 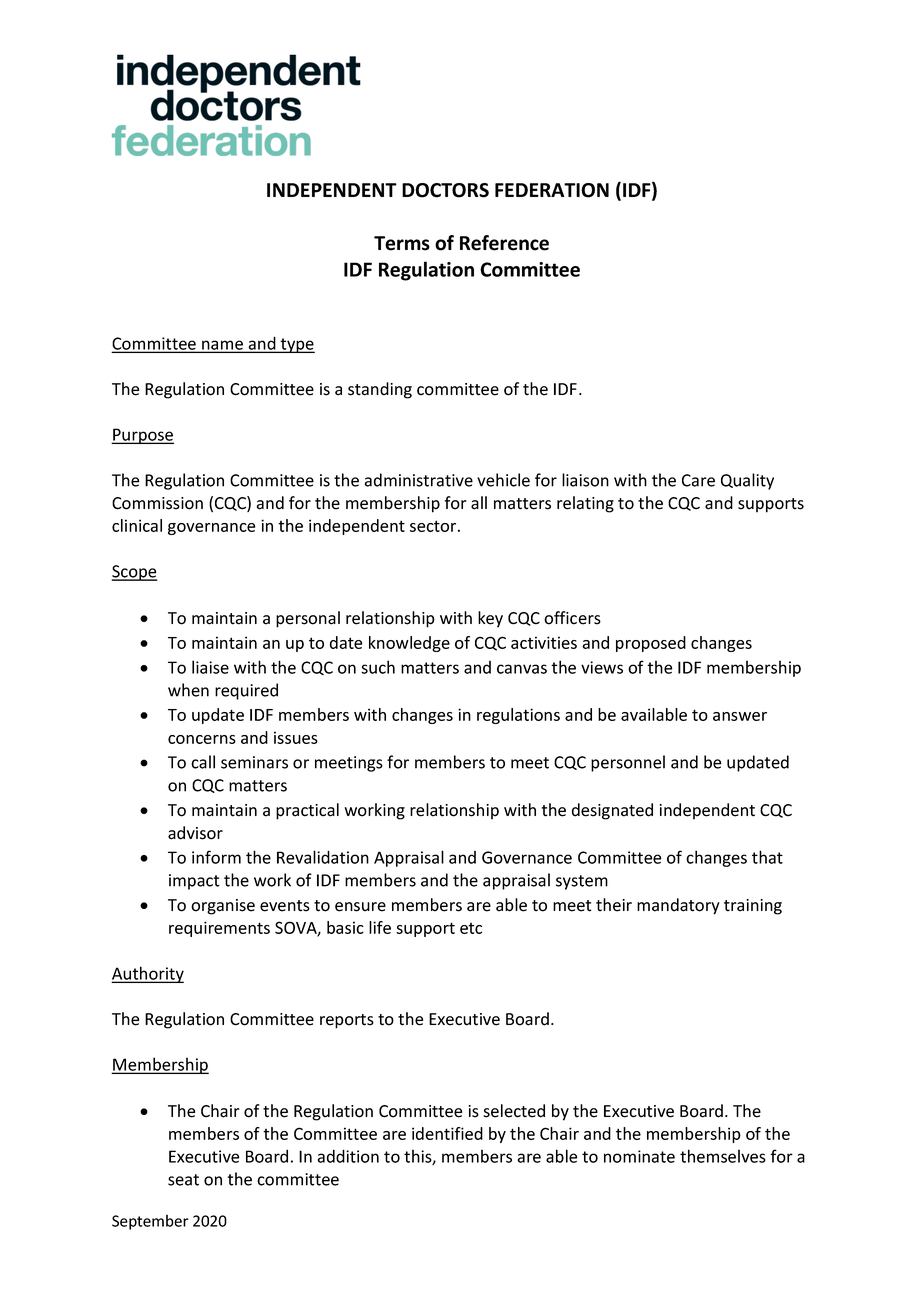 What do you see at coordinates (219, 929) in the screenshot?
I see `requirements` at bounding box center [219, 929].
